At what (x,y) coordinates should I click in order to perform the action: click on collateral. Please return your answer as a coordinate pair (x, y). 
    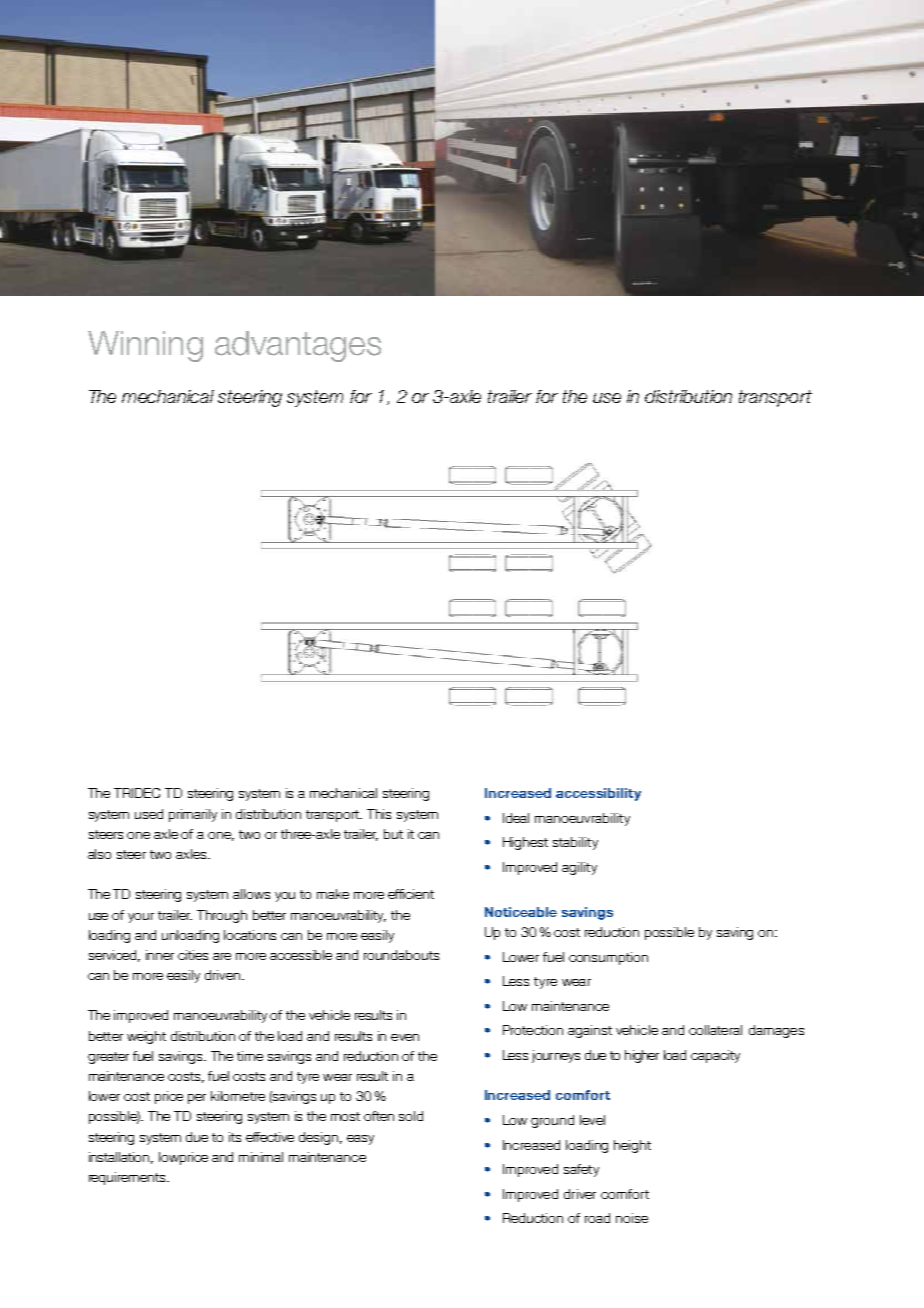
    Looking at the image, I should click on (715, 1030).
